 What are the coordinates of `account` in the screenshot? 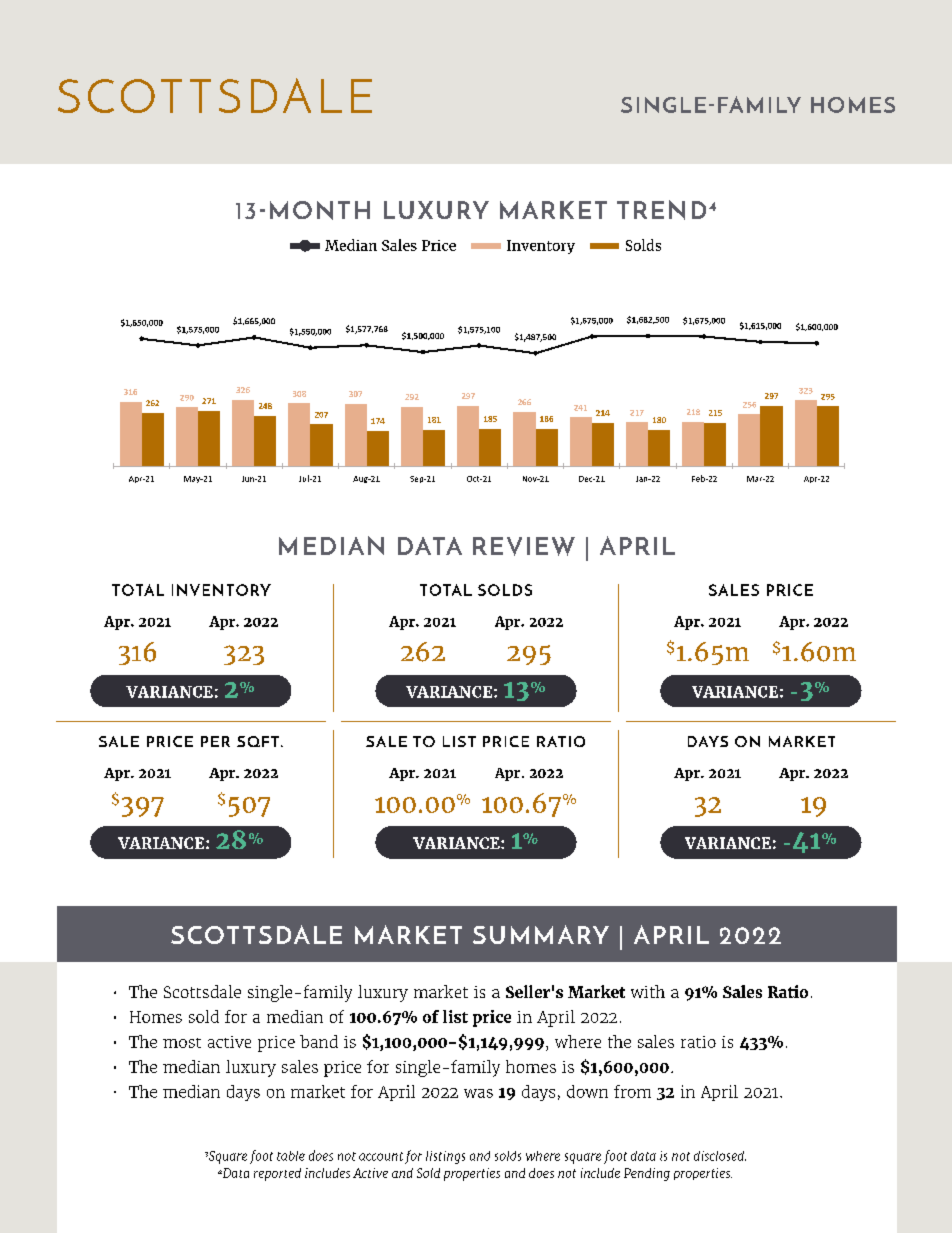 It's located at (381, 1156).
